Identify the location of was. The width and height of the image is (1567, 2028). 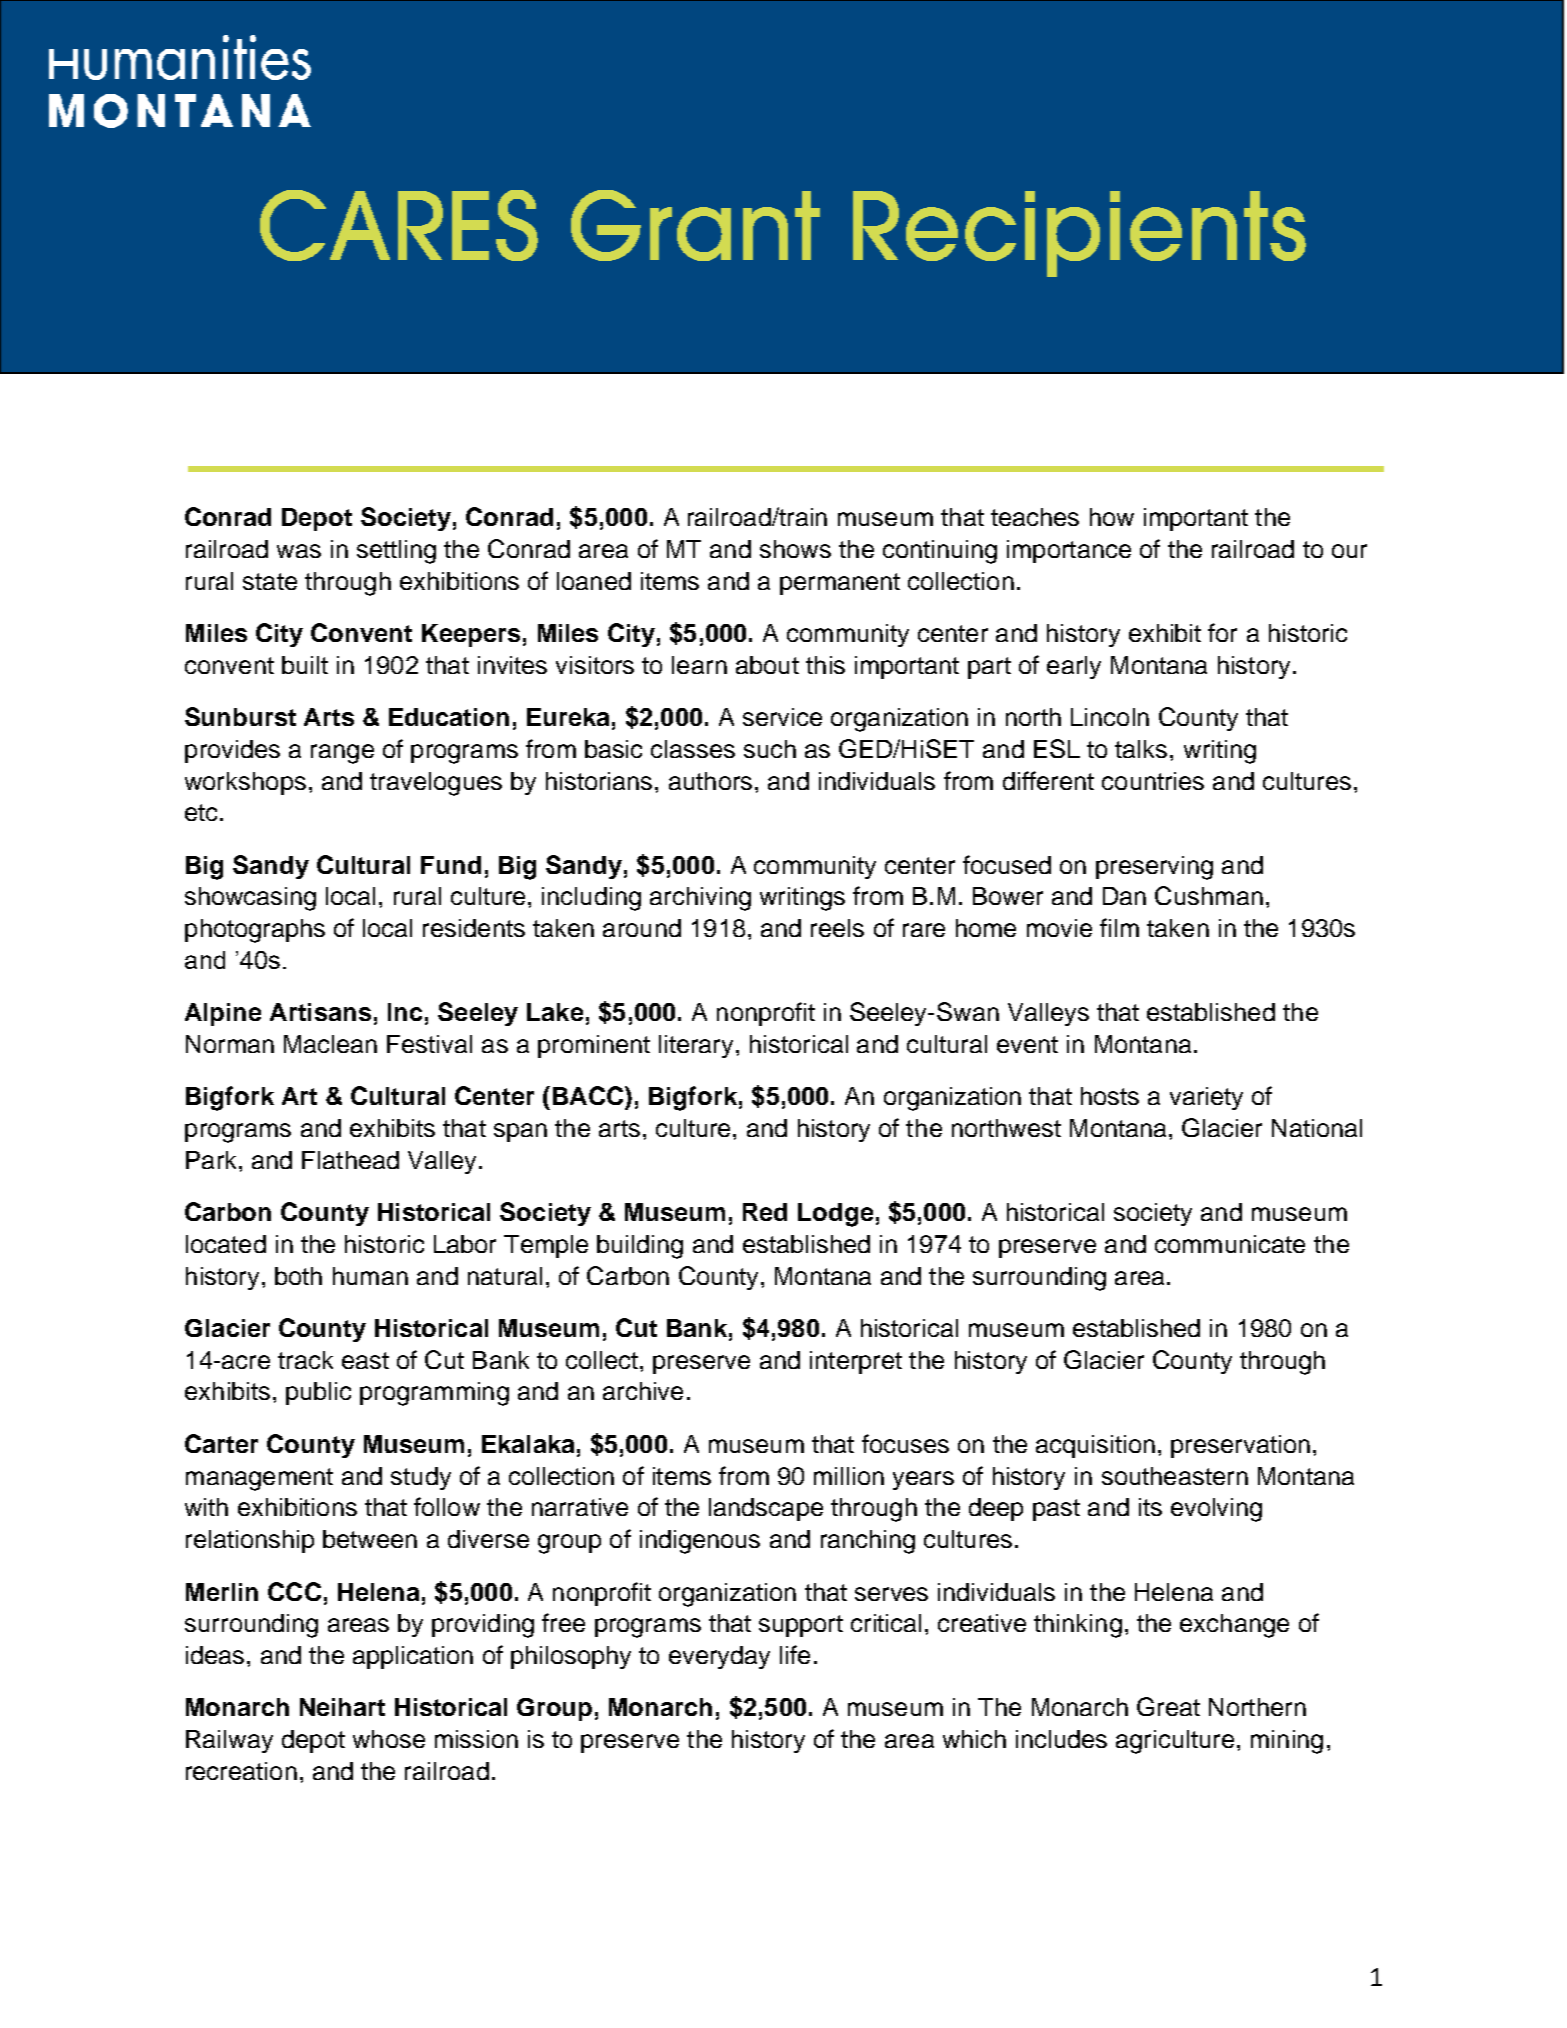
(299, 551).
